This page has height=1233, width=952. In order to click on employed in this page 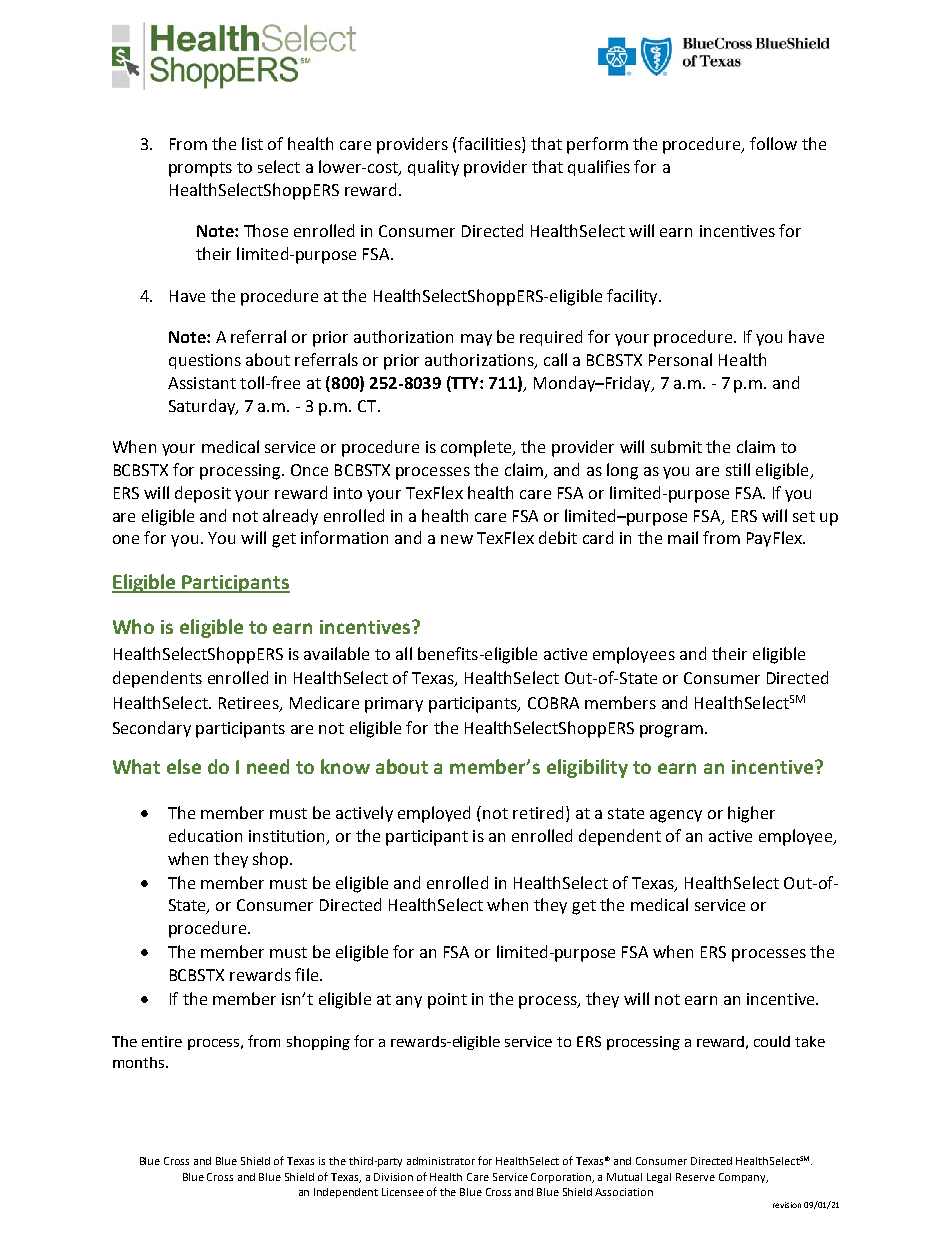, I will do `click(434, 814)`.
